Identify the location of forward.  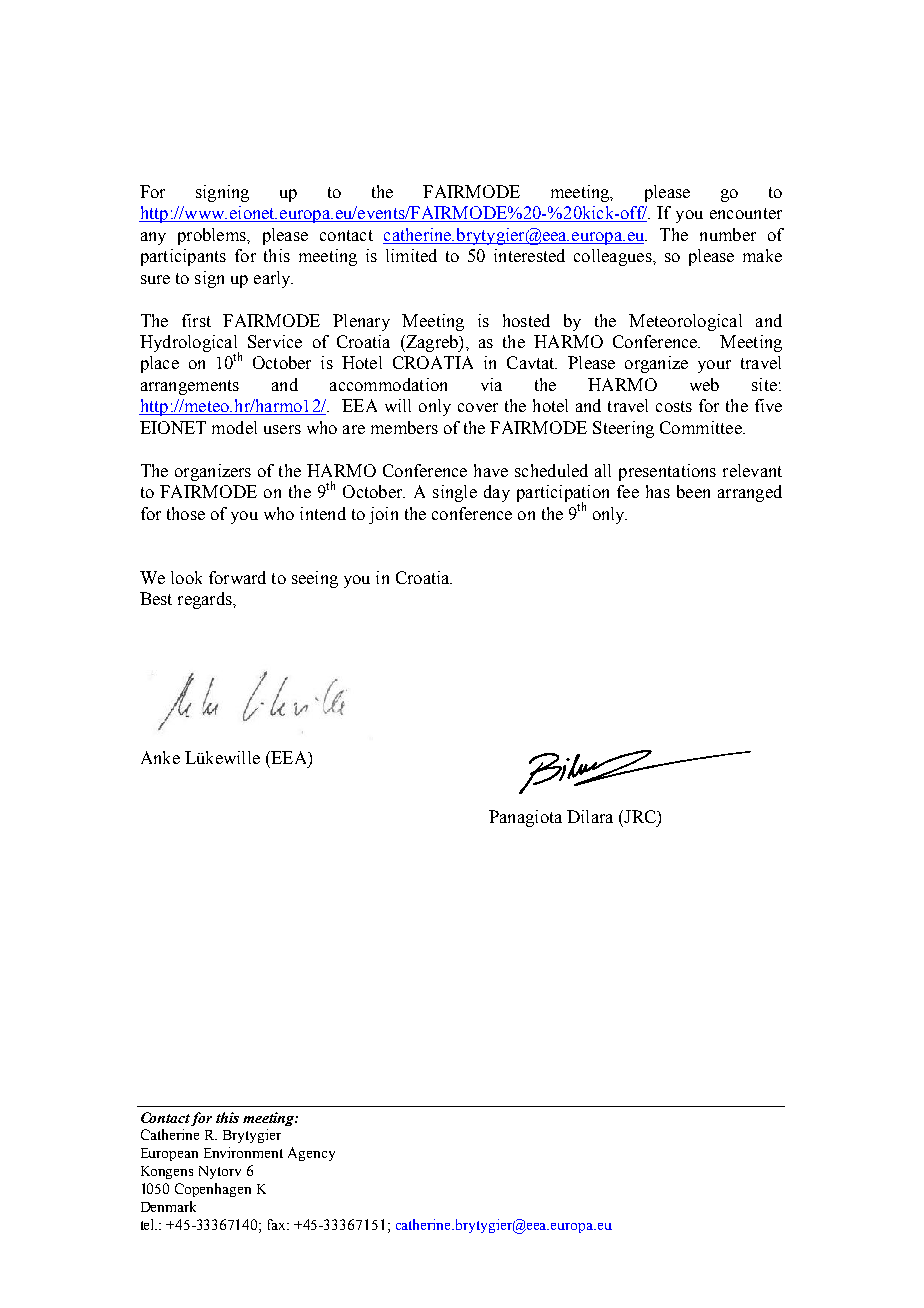
(237, 577).
